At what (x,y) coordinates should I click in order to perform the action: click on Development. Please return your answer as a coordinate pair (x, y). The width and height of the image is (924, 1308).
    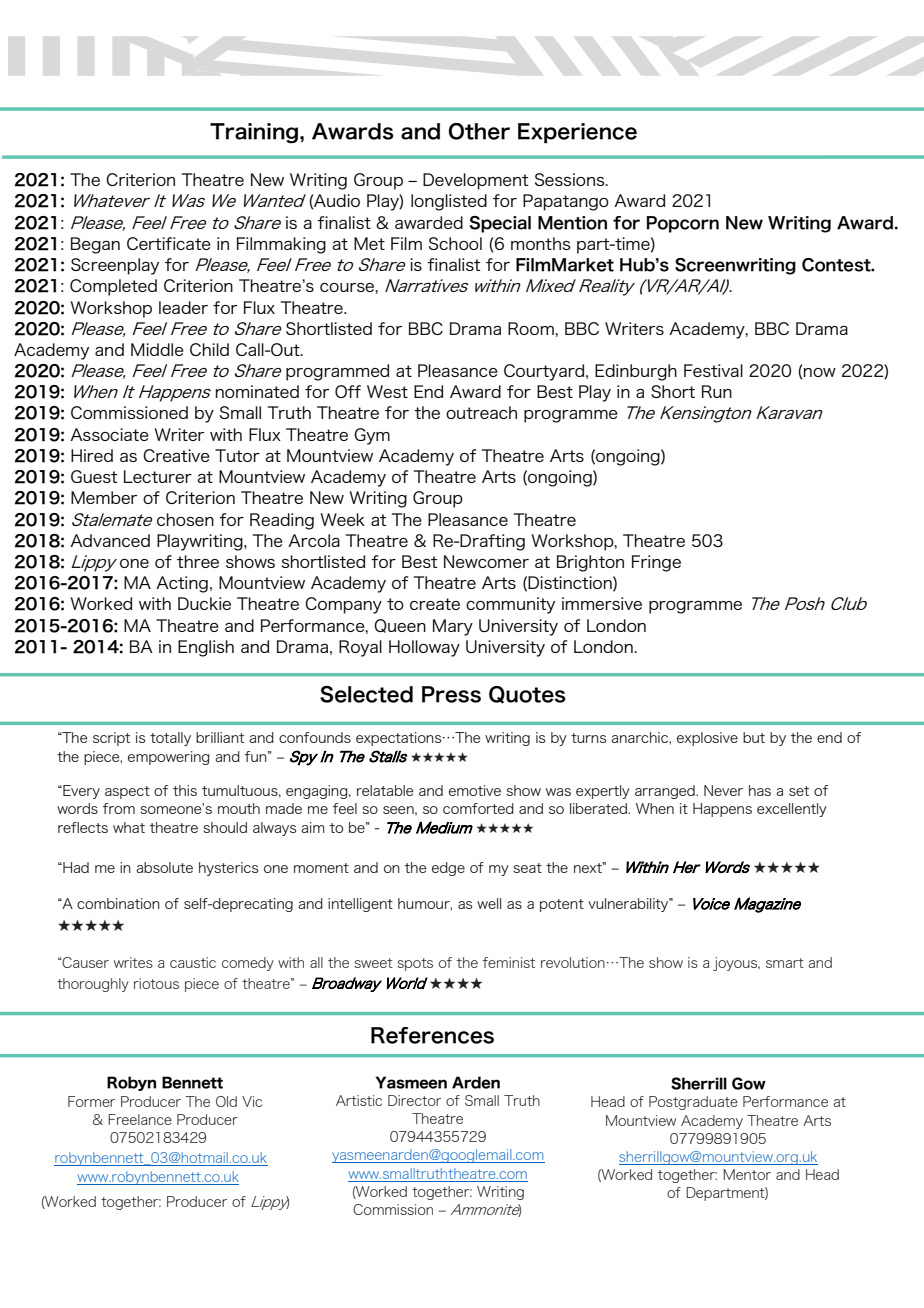
    Looking at the image, I should click on (475, 181).
